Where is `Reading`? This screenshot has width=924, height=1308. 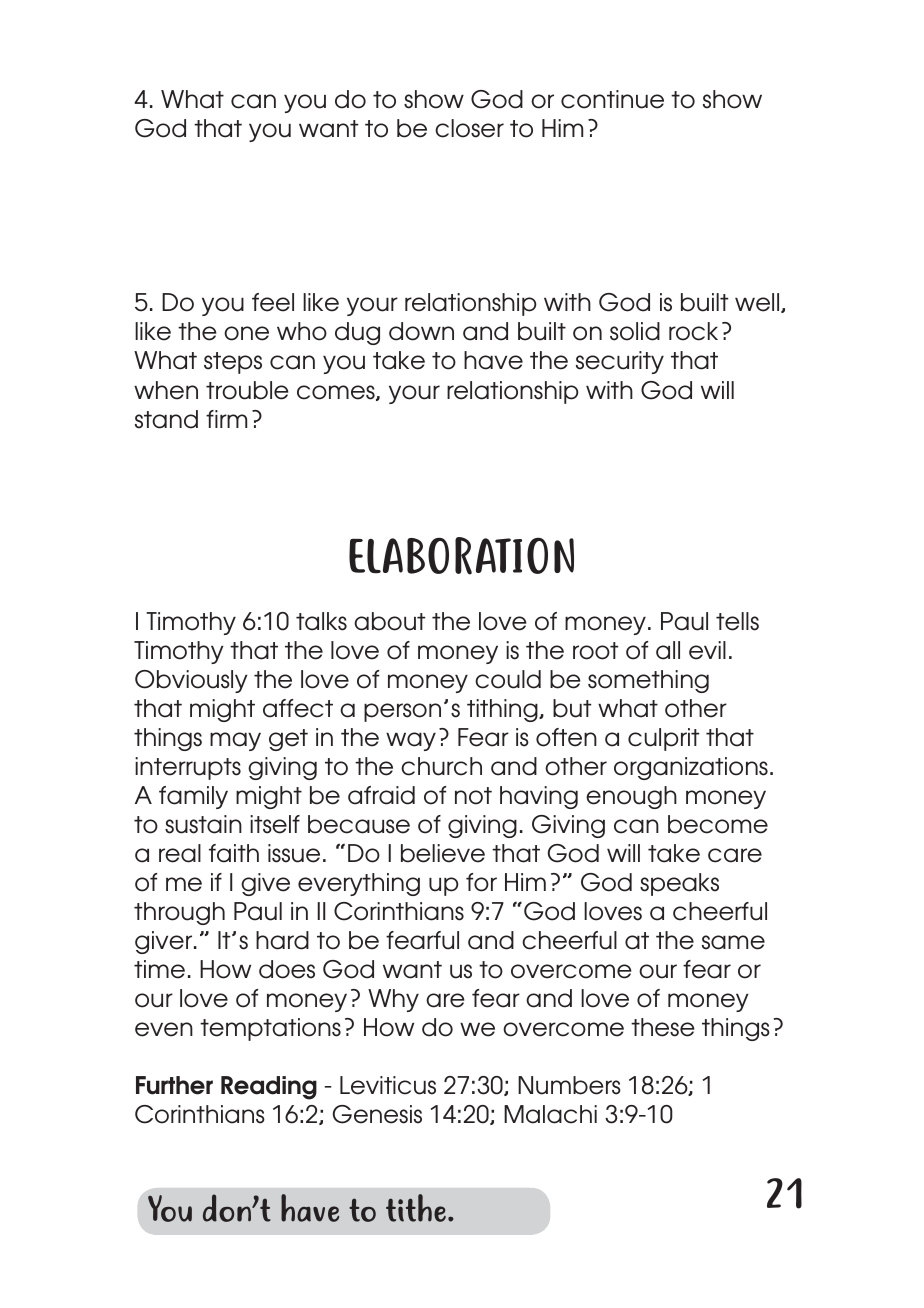 Reading is located at coordinates (269, 1088).
